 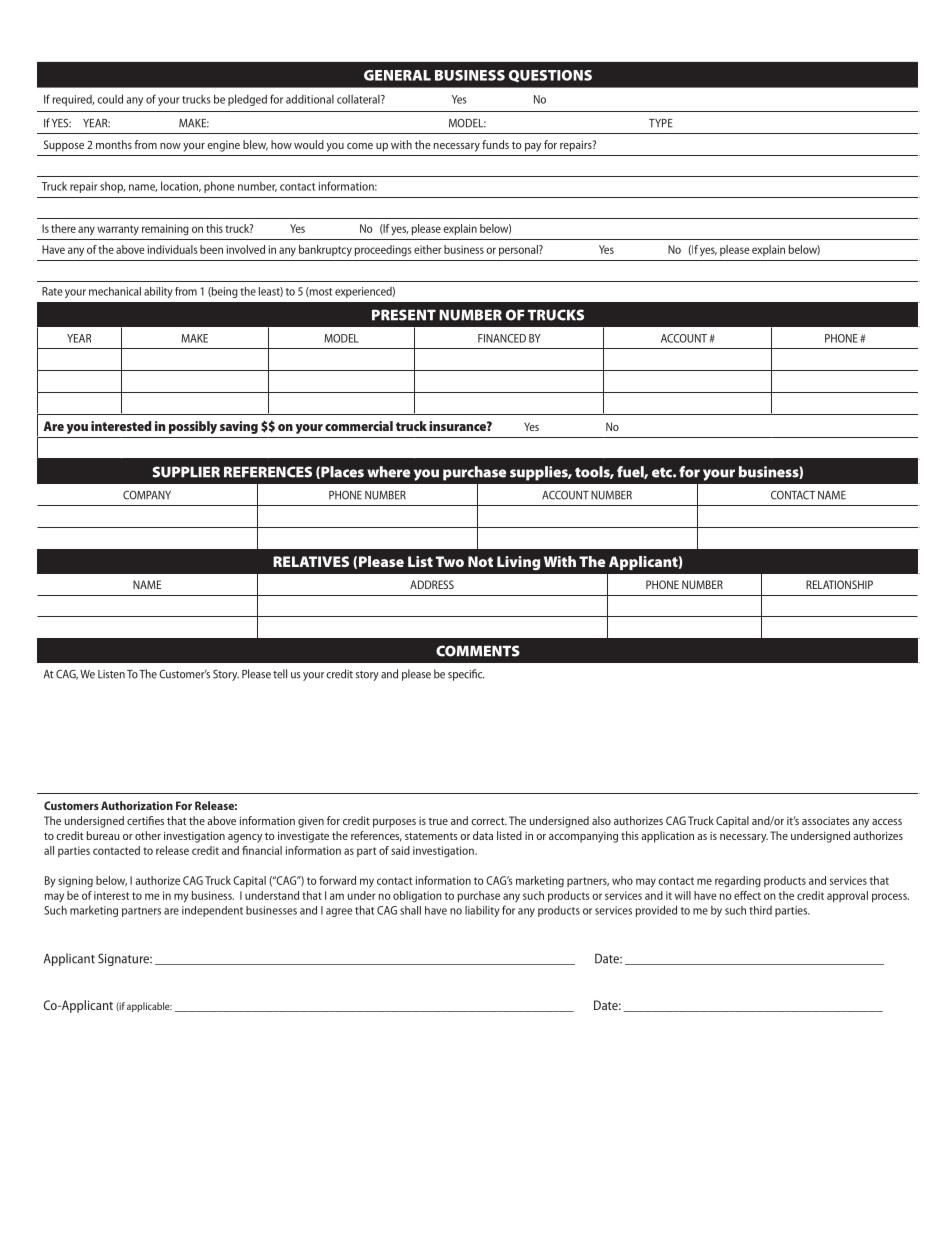 I want to click on mechanical, so click(x=115, y=291).
